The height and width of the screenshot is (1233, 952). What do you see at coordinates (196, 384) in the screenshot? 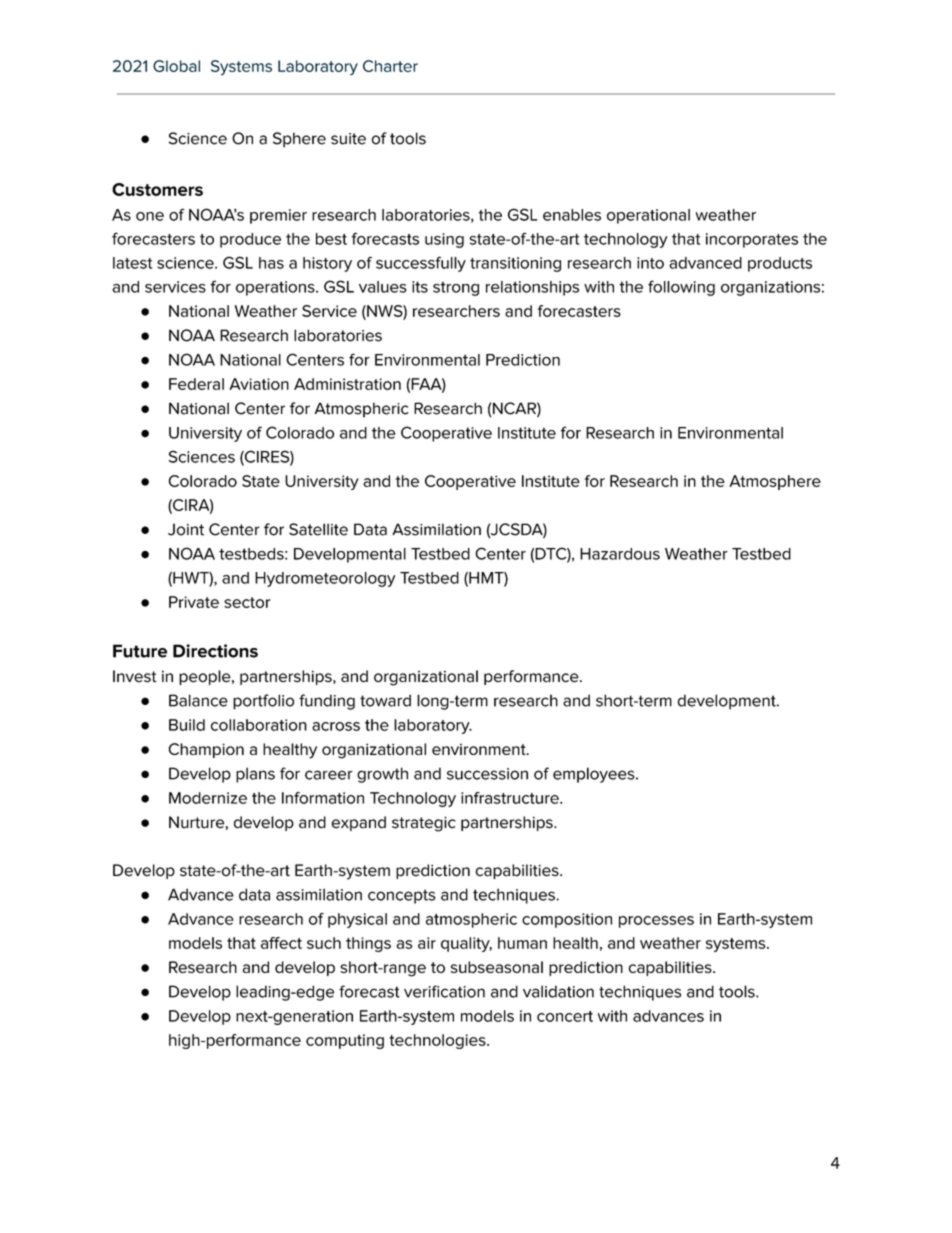
I see `Federal` at bounding box center [196, 384].
